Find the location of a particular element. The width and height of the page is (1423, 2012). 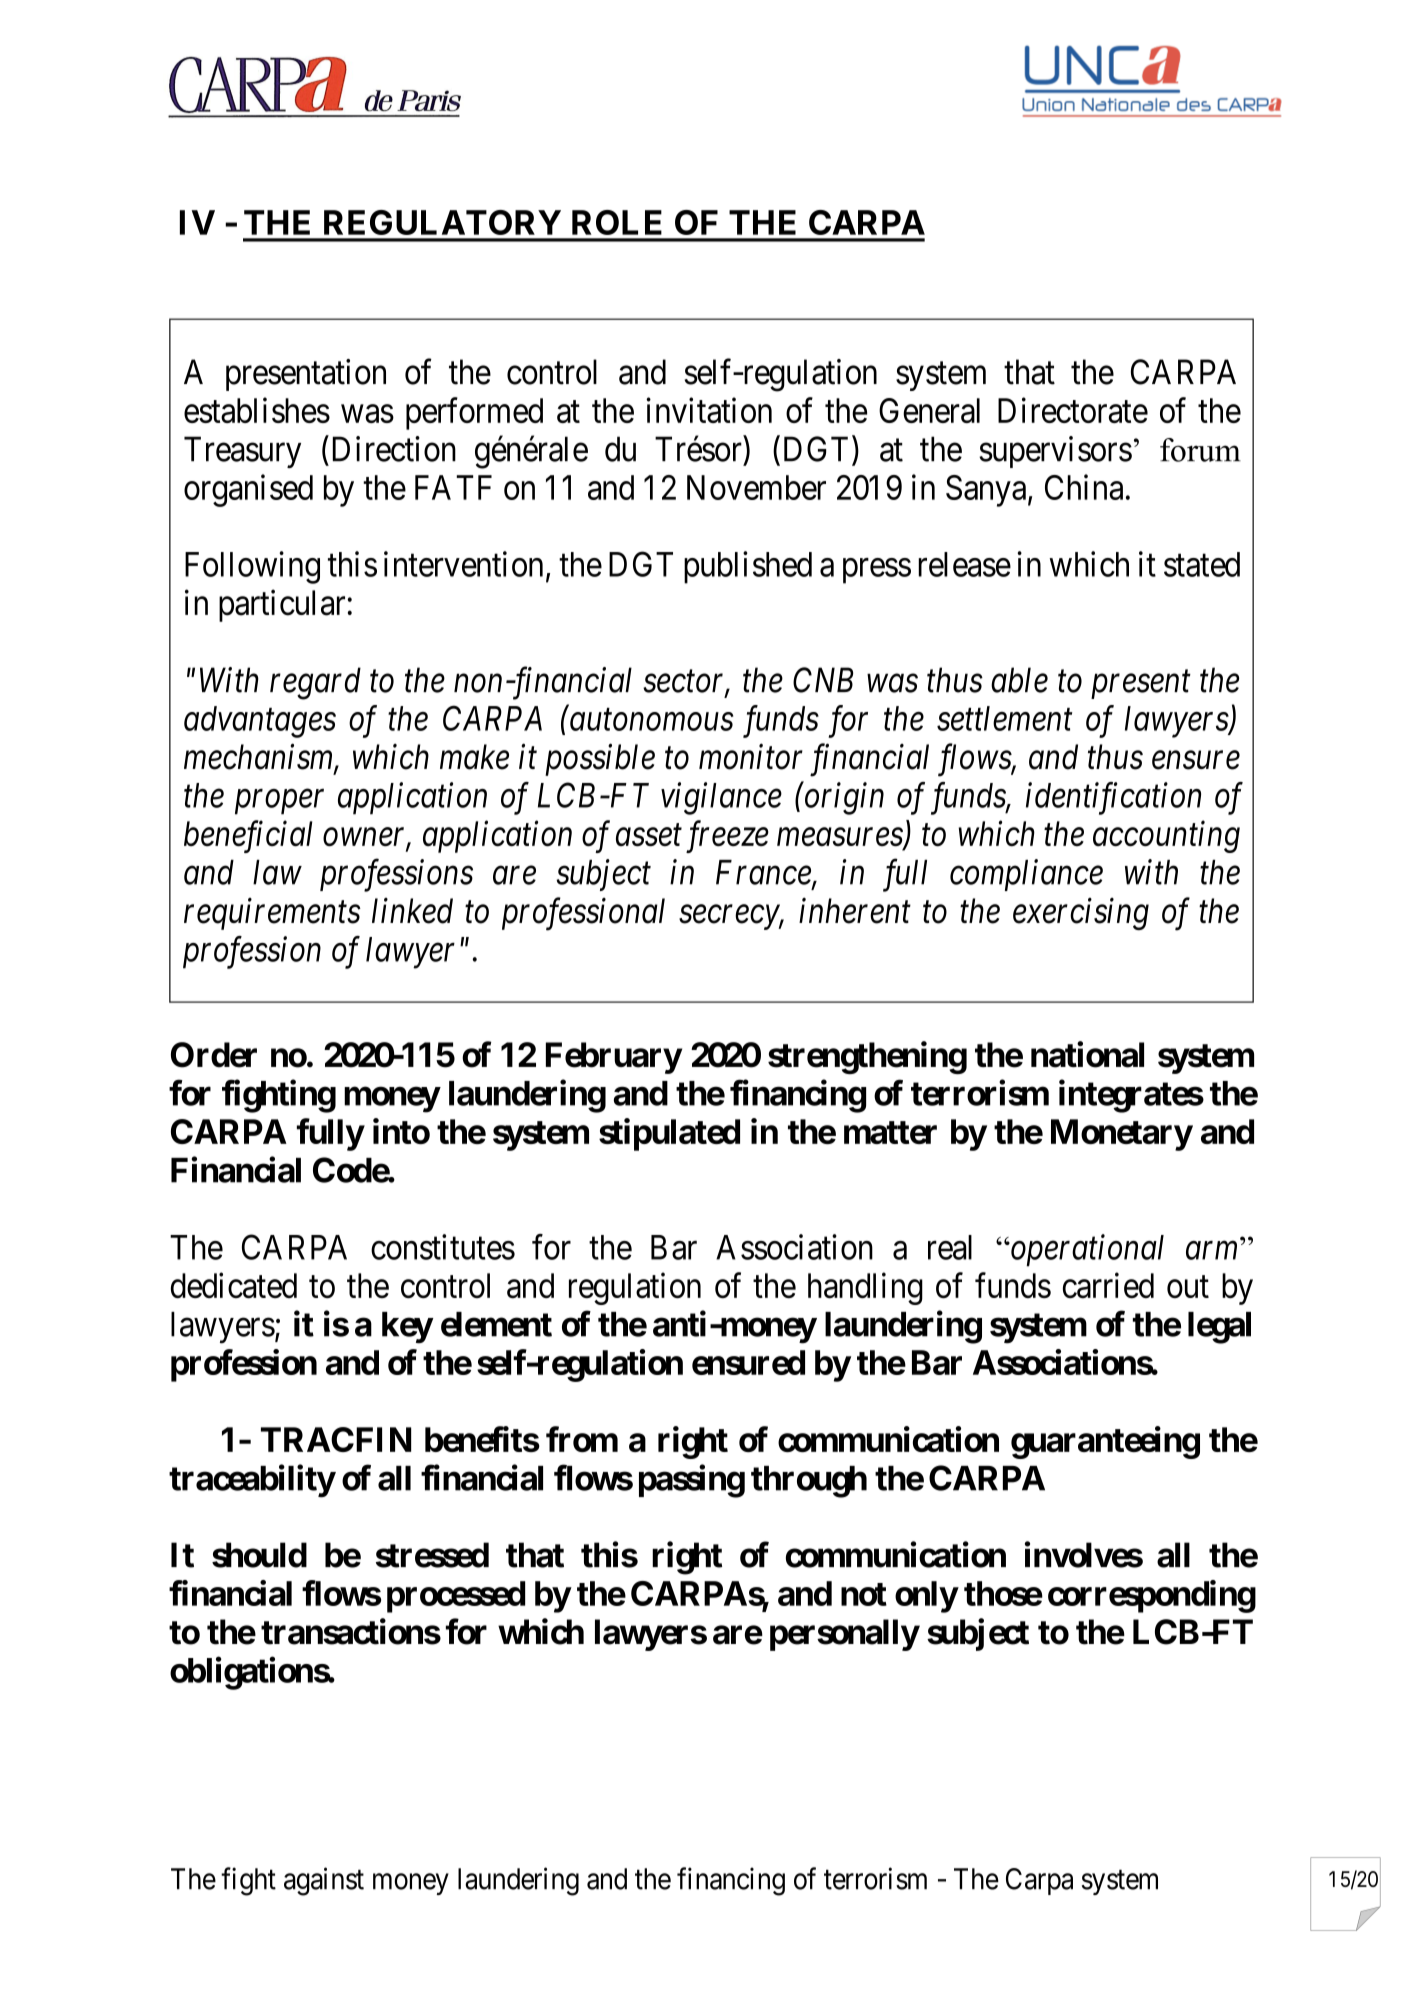

identification is located at coordinates (1113, 798).
